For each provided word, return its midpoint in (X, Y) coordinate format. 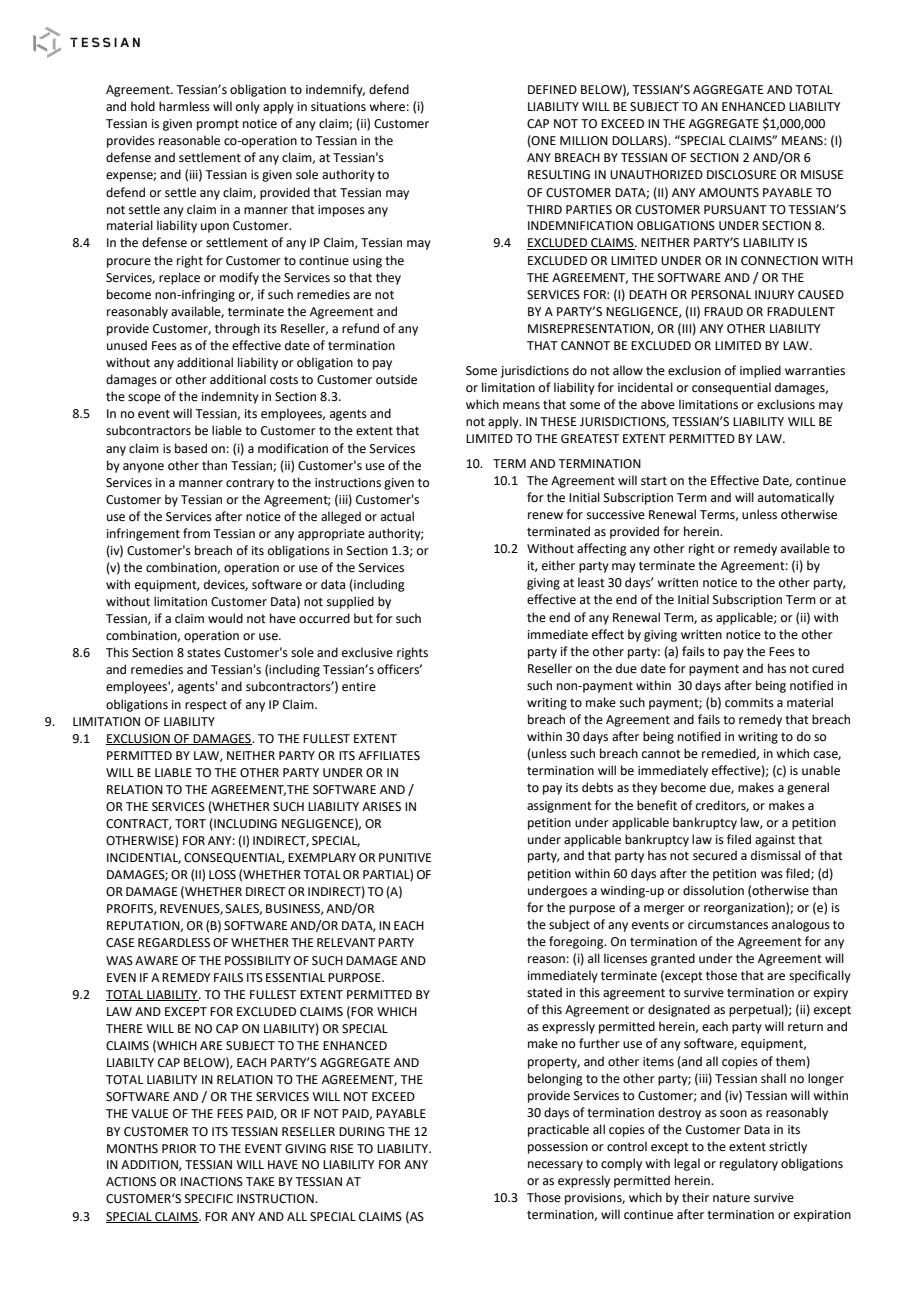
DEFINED (552, 89)
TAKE (260, 1181)
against (775, 841)
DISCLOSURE (741, 175)
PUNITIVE (405, 858)
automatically (796, 498)
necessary (555, 1166)
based (191, 448)
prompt (218, 125)
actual (397, 516)
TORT (190, 824)
